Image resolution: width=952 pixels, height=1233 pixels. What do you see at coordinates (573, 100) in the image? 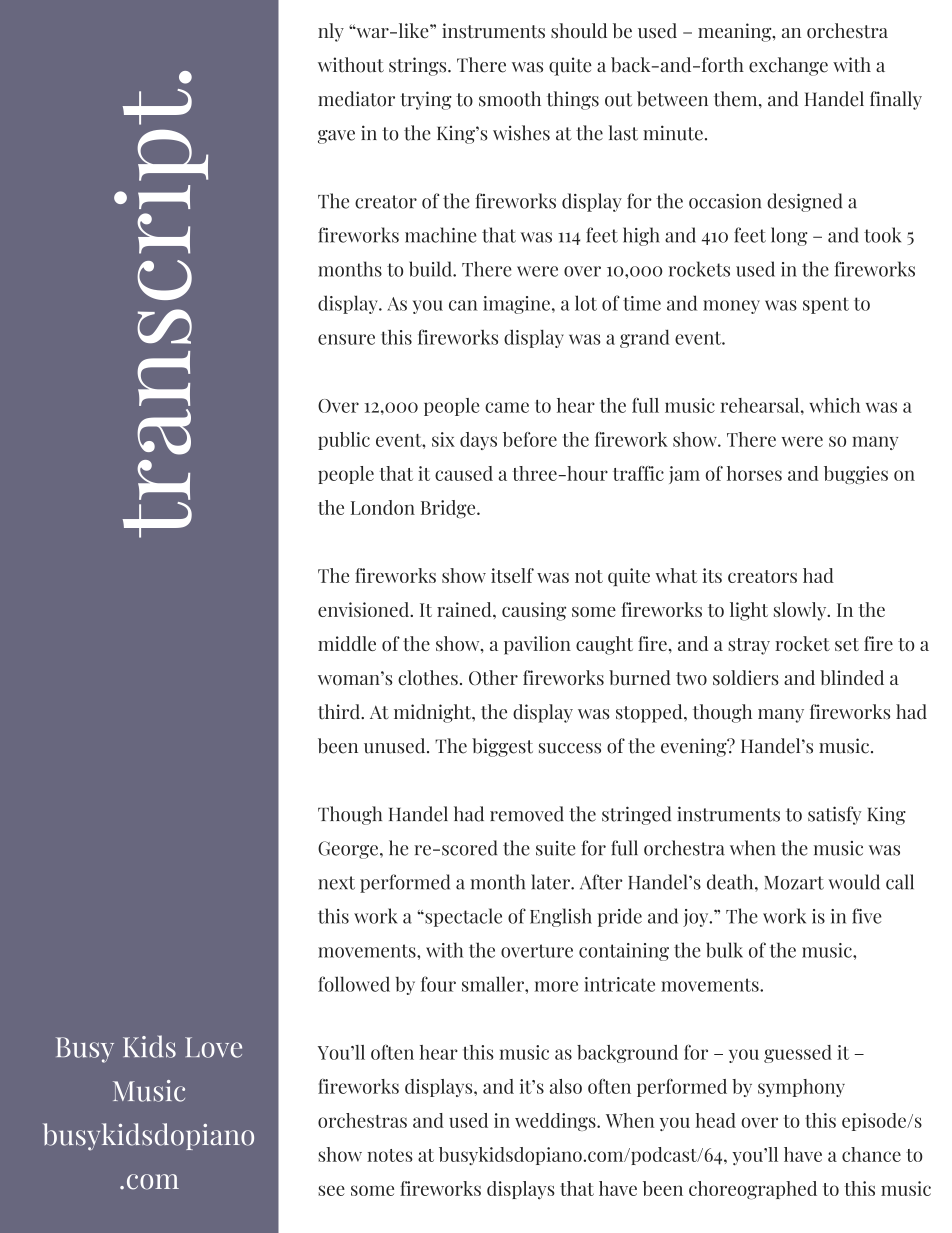
I see `things` at bounding box center [573, 100].
